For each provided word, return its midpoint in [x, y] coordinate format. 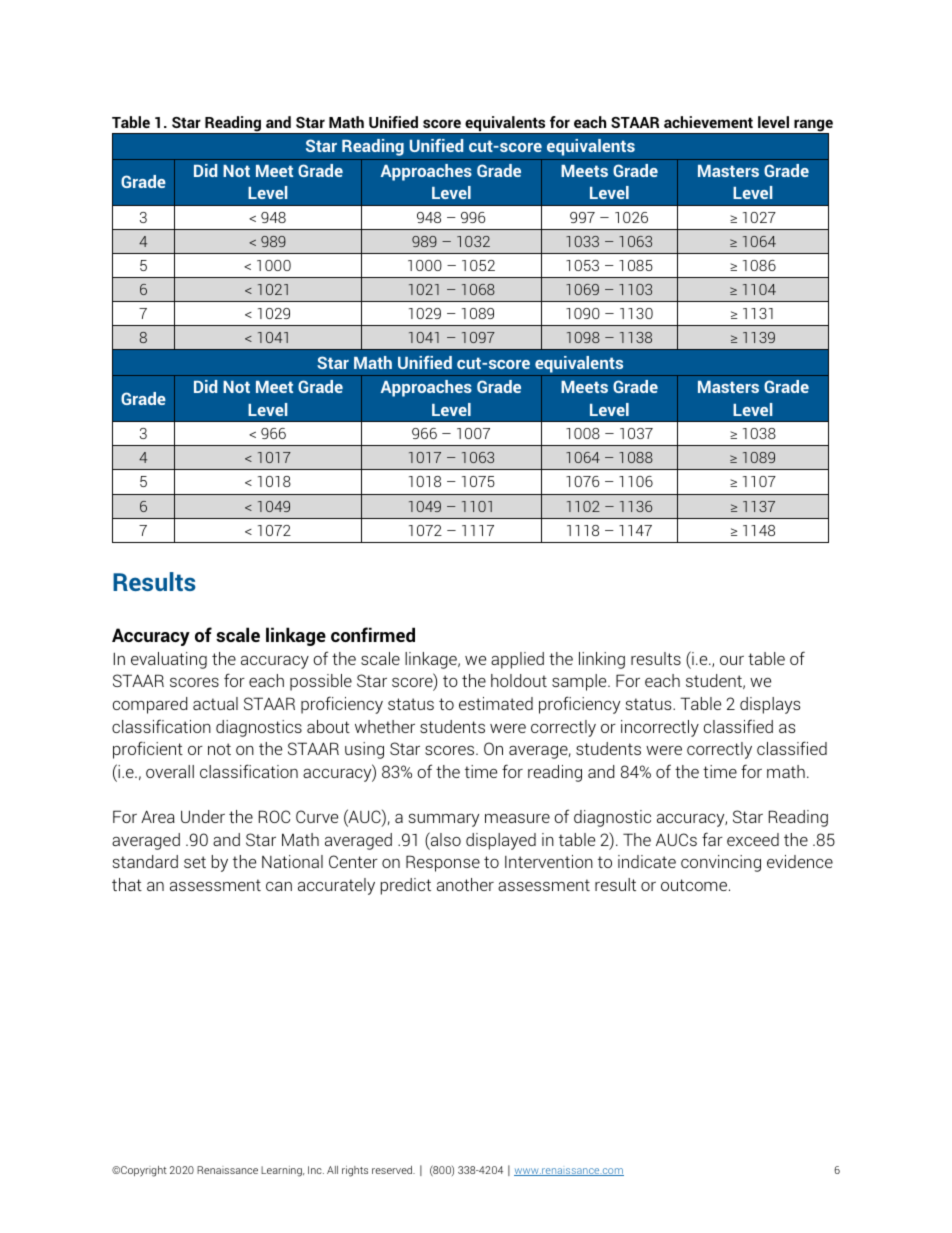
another [465, 884]
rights [355, 1171]
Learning [282, 1171]
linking [602, 660]
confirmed [373, 634]
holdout [519, 680]
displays [770, 705]
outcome [694, 885]
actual [215, 703]
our [732, 660]
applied [517, 660]
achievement [708, 122]
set [195, 862]
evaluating [169, 660]
